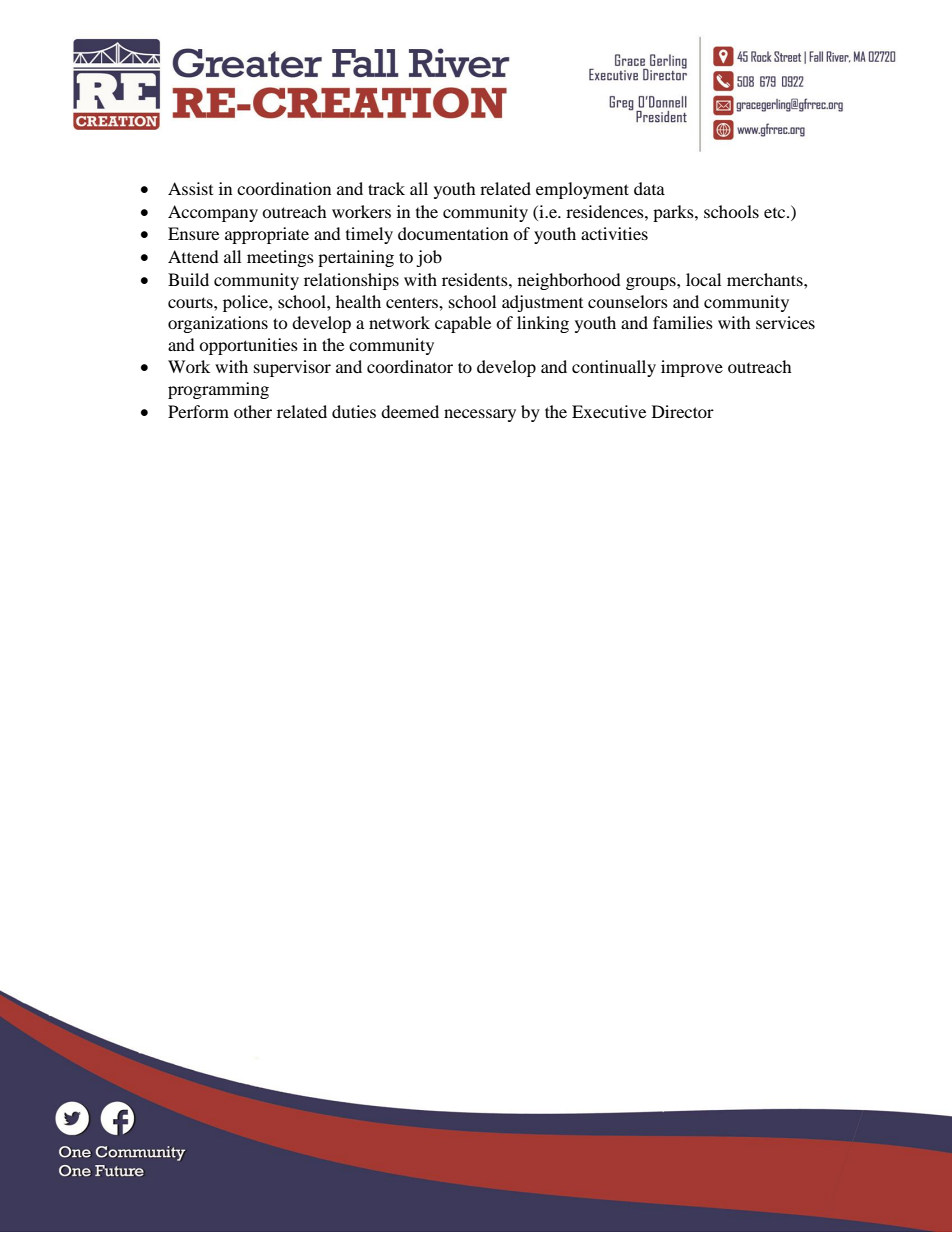 This screenshot has width=952, height=1233. What do you see at coordinates (628, 301) in the screenshot?
I see `counselors` at bounding box center [628, 301].
